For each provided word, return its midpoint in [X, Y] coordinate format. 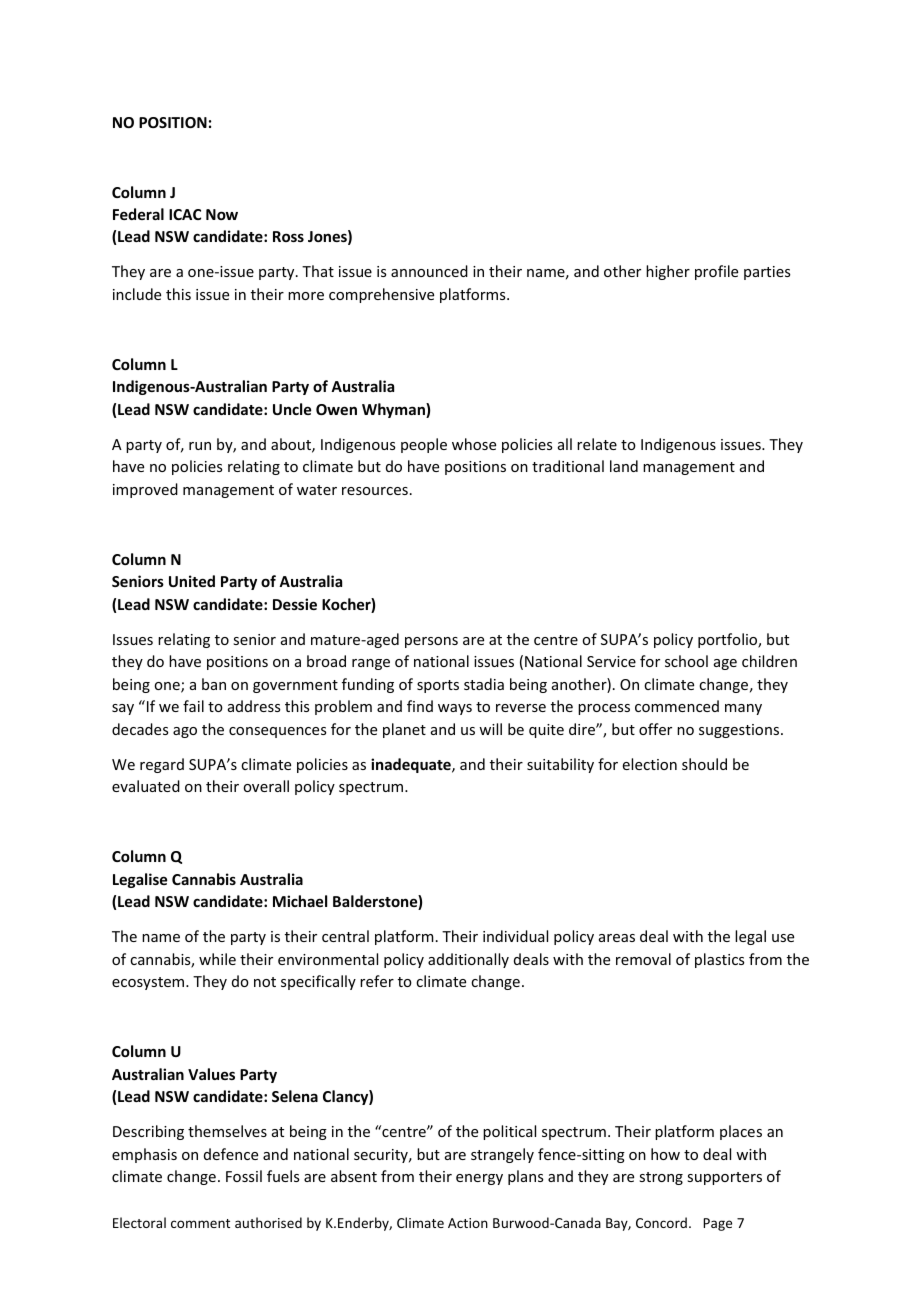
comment [200, 1223]
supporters [724, 1178]
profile [716, 272]
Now [222, 214]
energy [479, 1179]
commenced [677, 706]
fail [193, 706]
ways [455, 709]
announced [429, 271]
